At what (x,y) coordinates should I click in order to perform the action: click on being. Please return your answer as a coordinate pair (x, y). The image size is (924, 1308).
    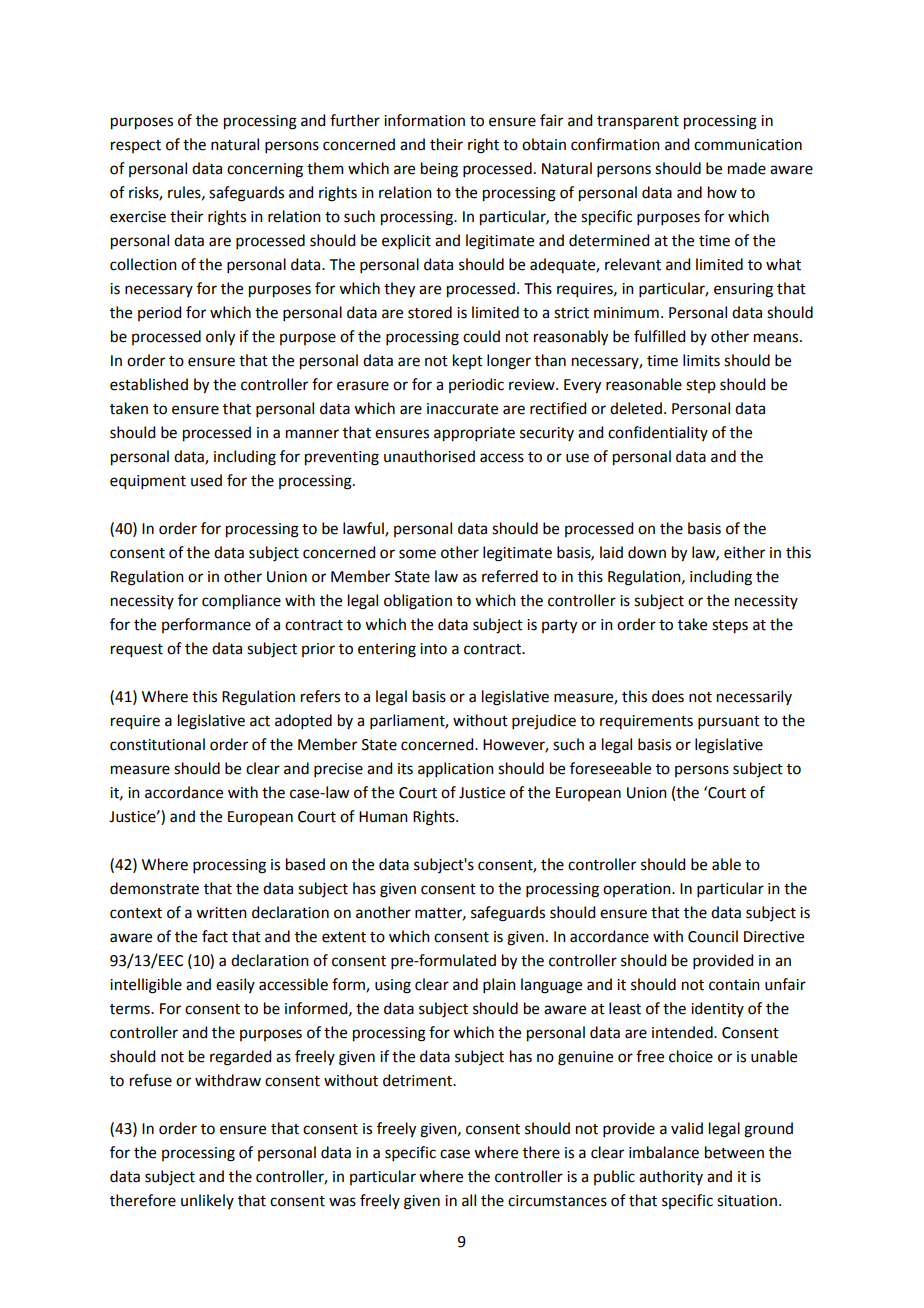
    Looking at the image, I should click on (439, 170).
